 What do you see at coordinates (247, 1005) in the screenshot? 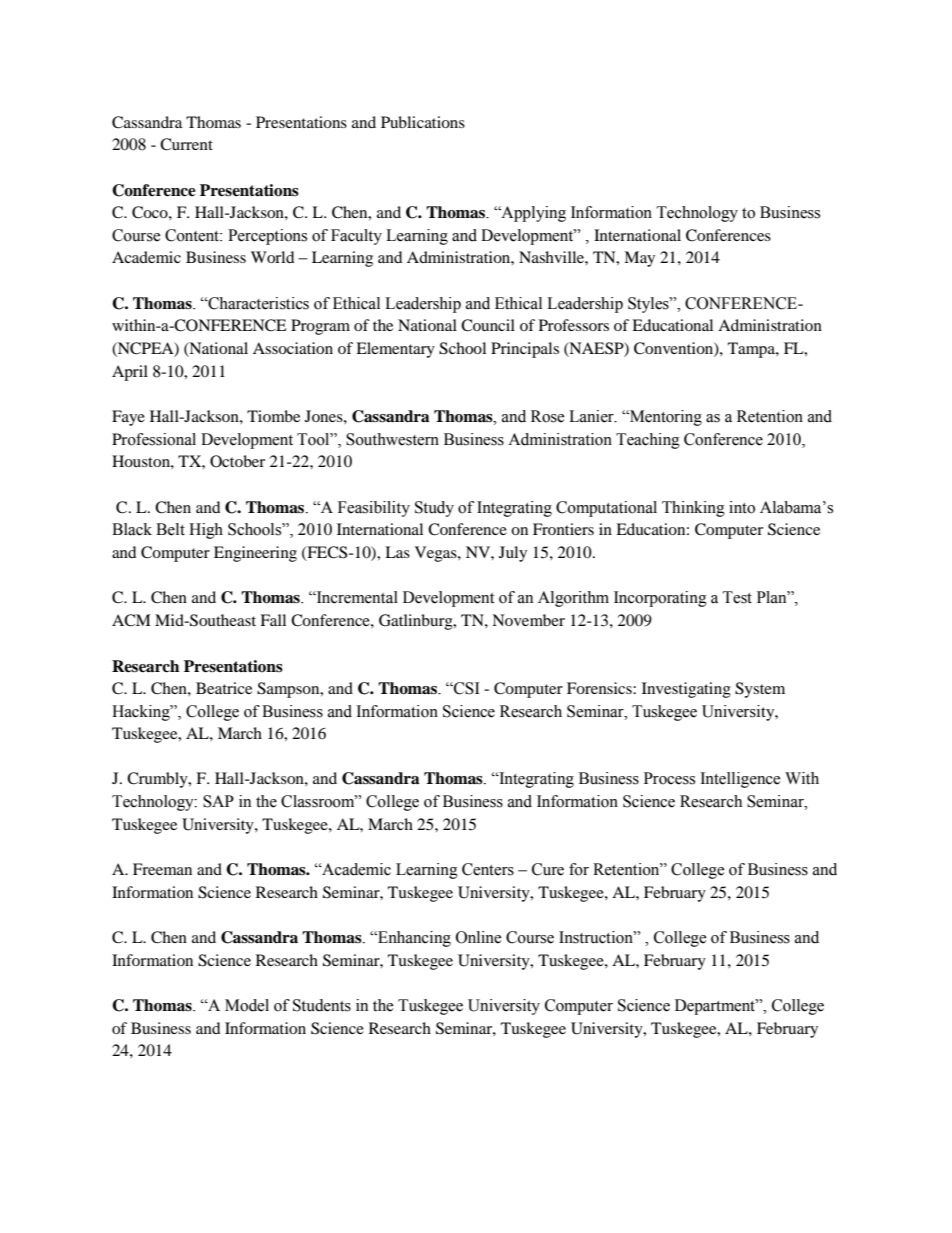
I see `Model` at bounding box center [247, 1005].
